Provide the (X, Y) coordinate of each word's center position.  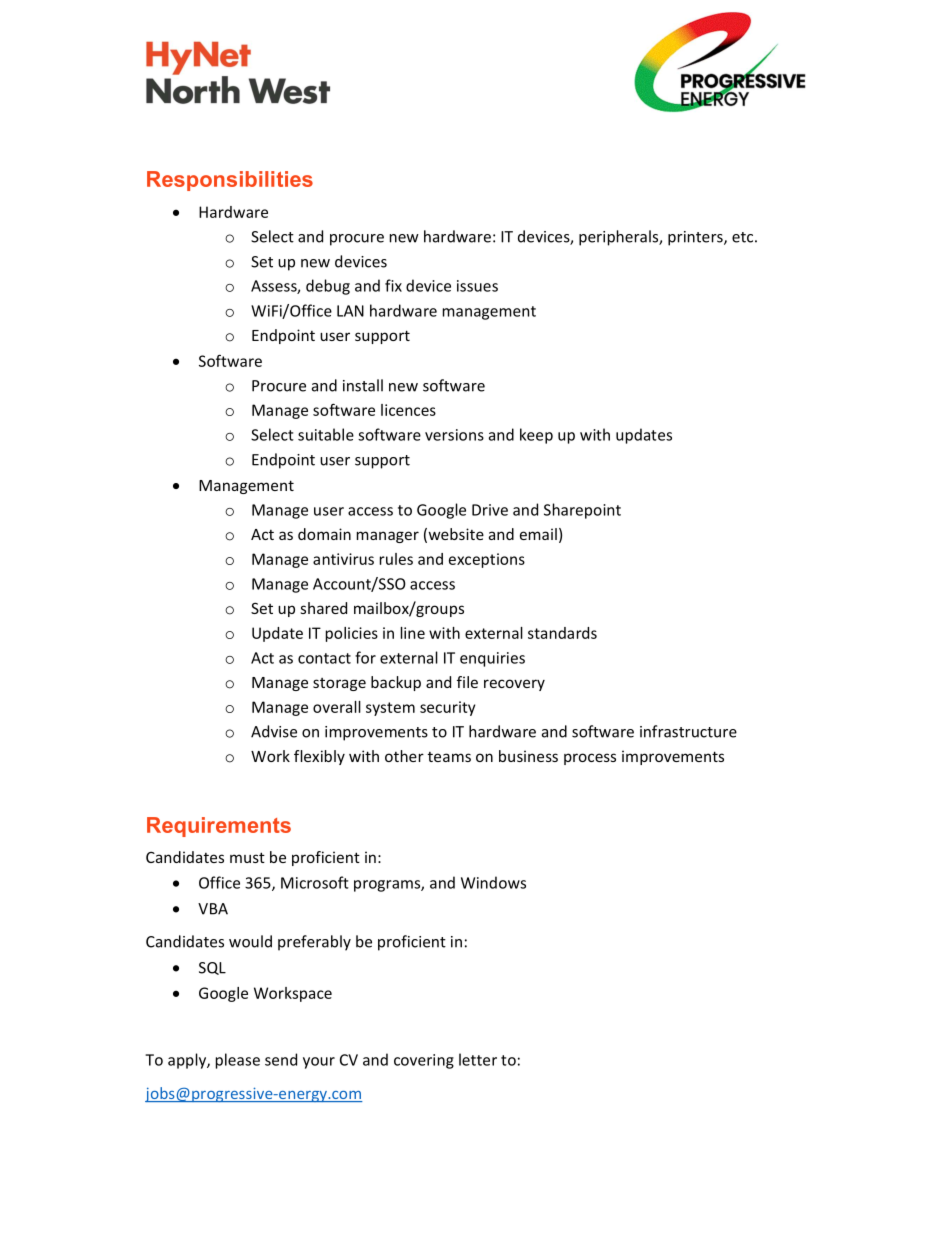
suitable (326, 434)
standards (562, 633)
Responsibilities (230, 181)
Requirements (219, 827)
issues (477, 286)
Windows (493, 882)
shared (323, 608)
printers (696, 238)
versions (454, 435)
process (590, 759)
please (238, 1061)
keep (536, 436)
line (413, 633)
